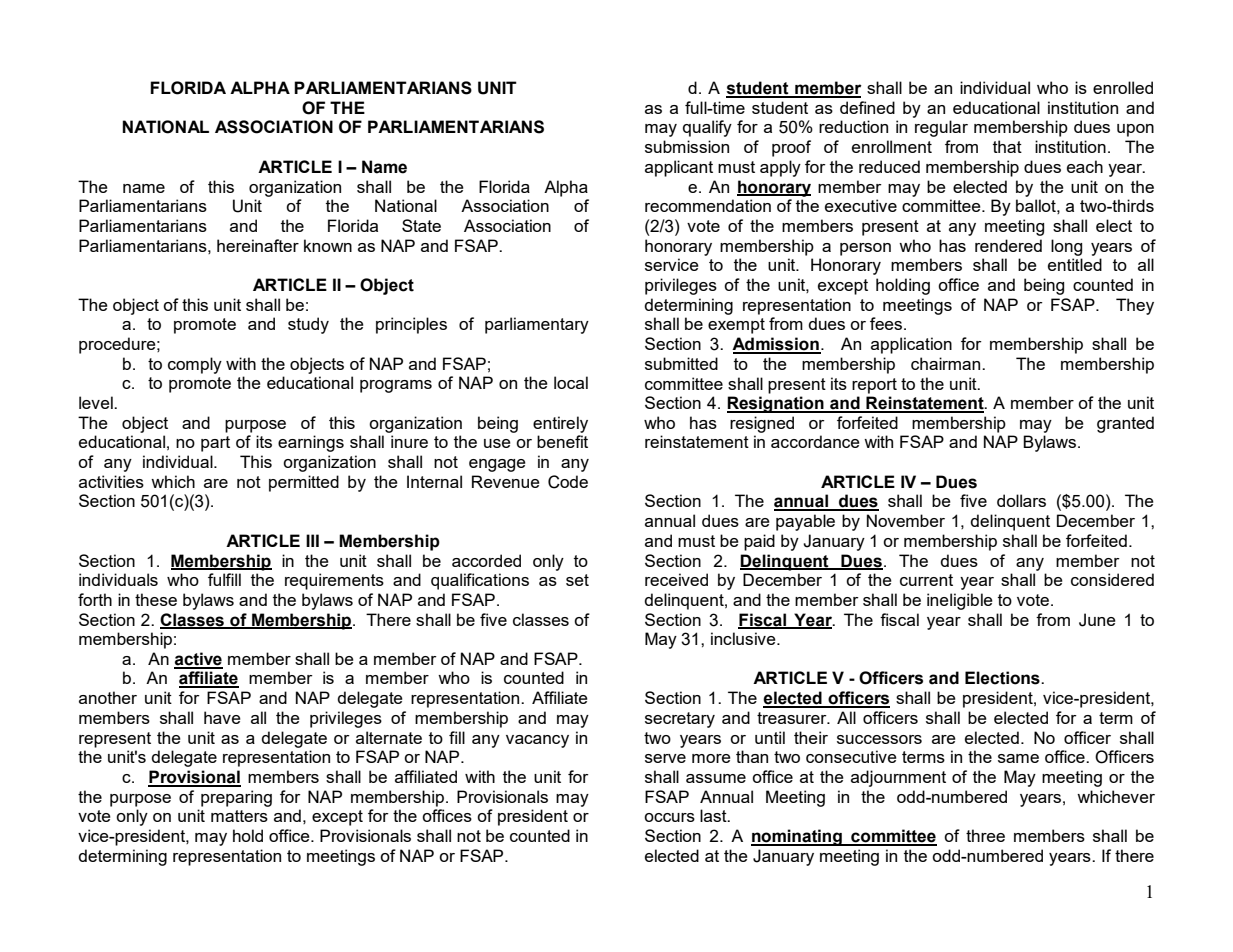 This screenshot has width=1233, height=952. I want to click on dollars, so click(1021, 500).
